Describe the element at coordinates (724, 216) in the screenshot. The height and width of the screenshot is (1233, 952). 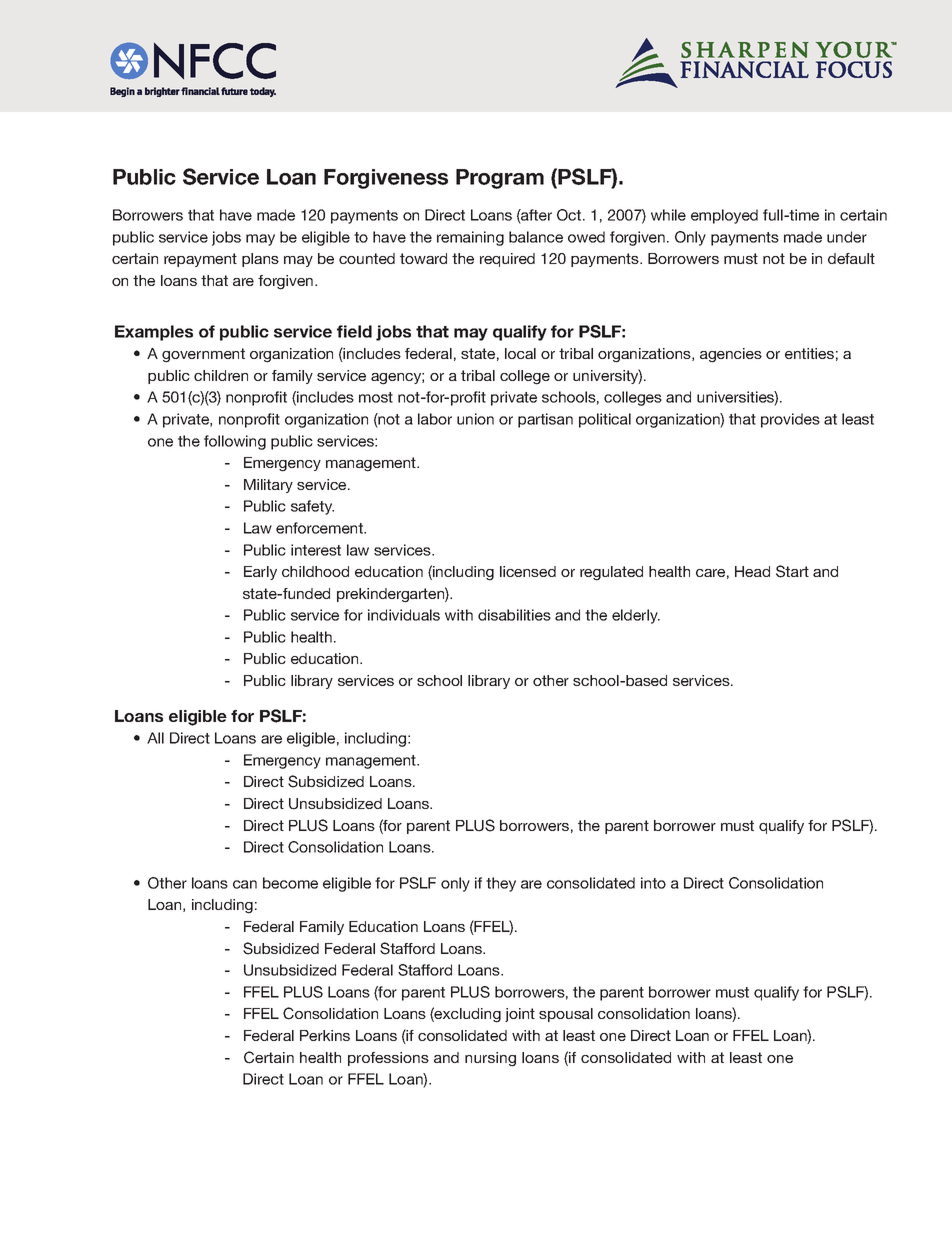
I see `employed` at that location.
